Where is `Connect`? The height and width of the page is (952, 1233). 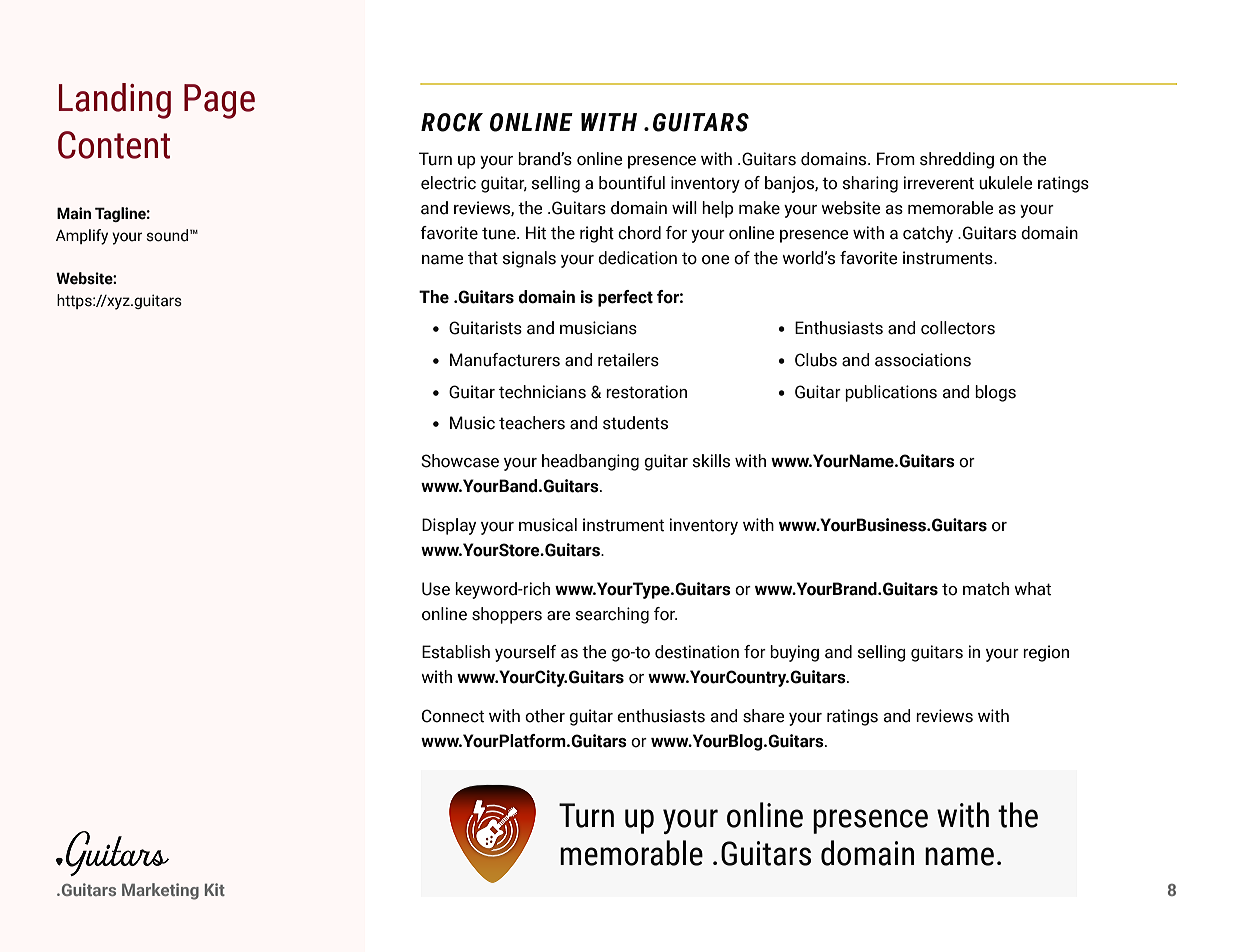 Connect is located at coordinates (453, 716).
